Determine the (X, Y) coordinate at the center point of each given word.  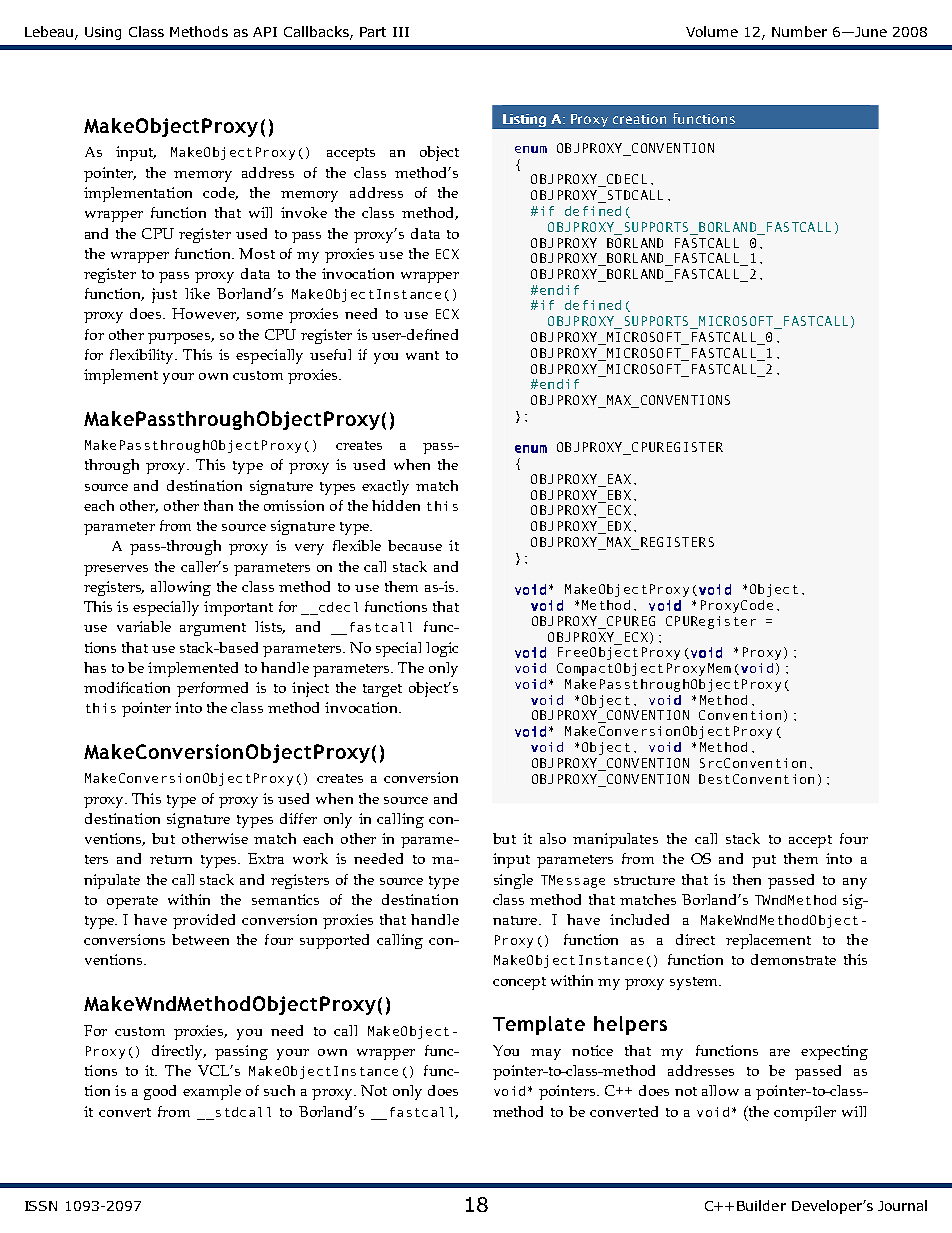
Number (799, 31)
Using (103, 33)
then (747, 879)
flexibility (143, 356)
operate (132, 902)
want (422, 355)
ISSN (41, 1206)
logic (442, 649)
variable (144, 626)
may (546, 1054)
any (855, 883)
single (513, 881)
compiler (805, 1113)
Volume (712, 31)
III (401, 32)
